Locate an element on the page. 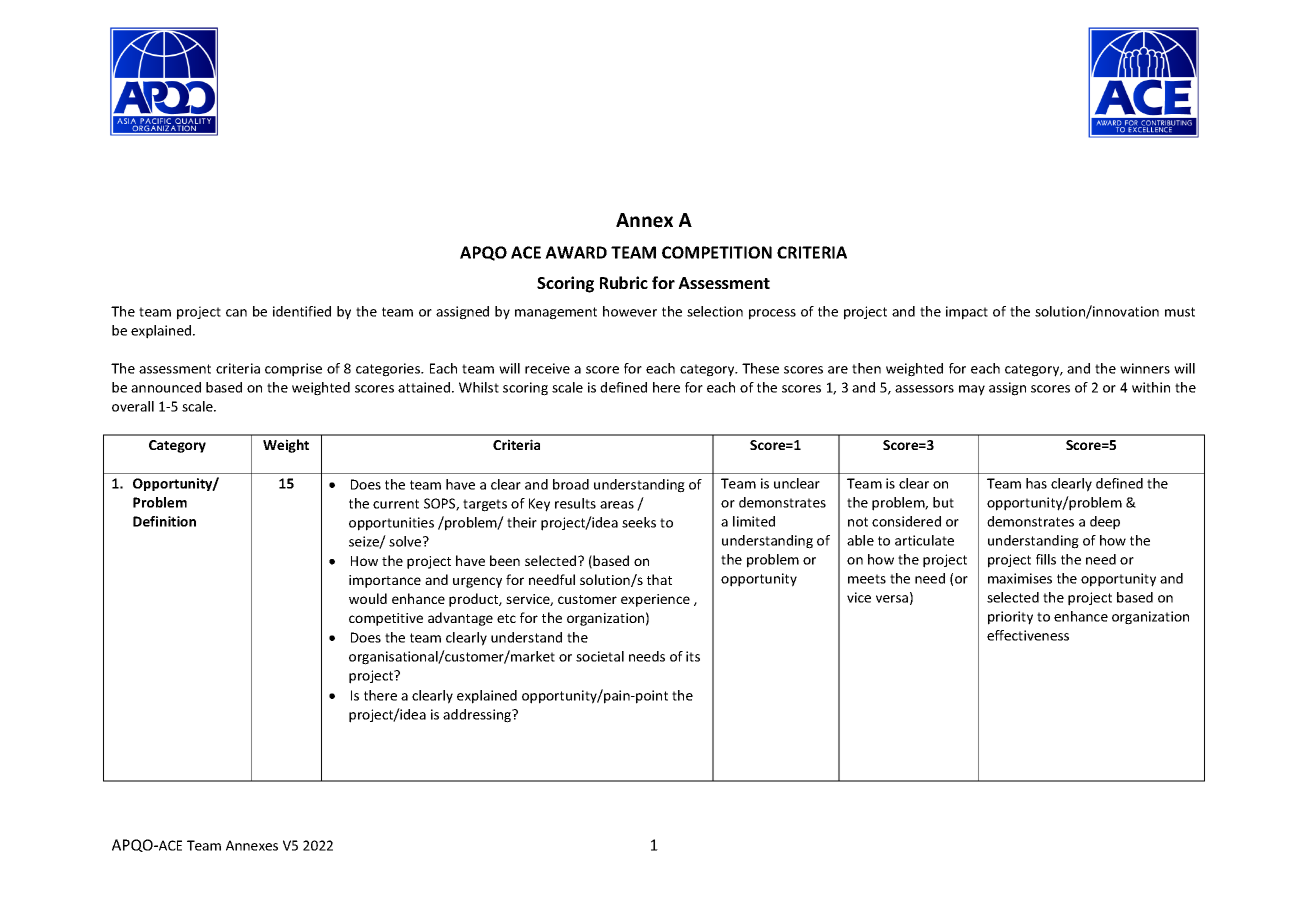 This document has height=924, width=1308. may is located at coordinates (972, 390).
